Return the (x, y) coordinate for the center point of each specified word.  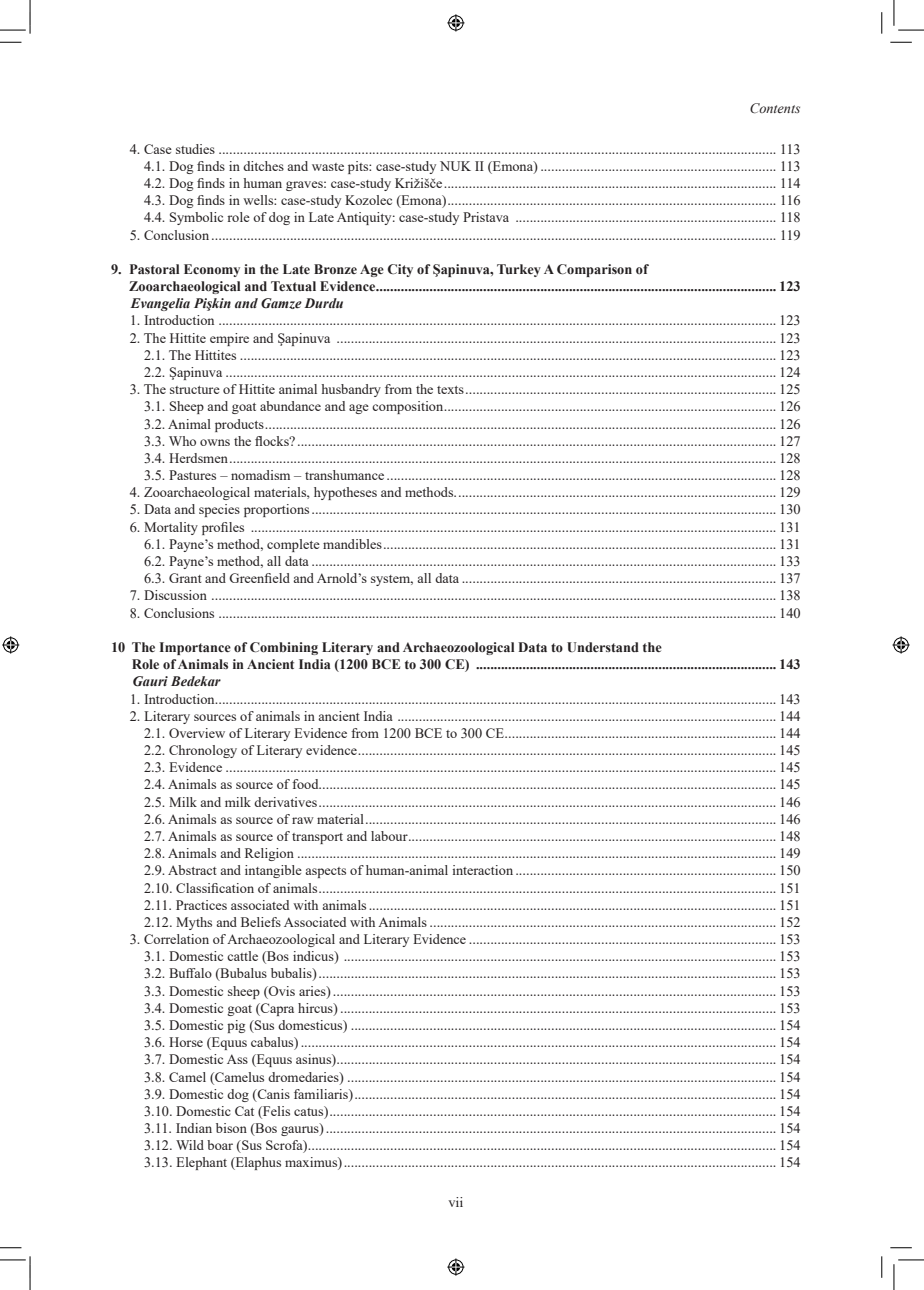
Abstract (192, 870)
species (219, 510)
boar (220, 1145)
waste (328, 167)
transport (317, 838)
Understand (603, 647)
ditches (263, 166)
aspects (325, 872)
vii (455, 1202)
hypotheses (345, 493)
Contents (775, 108)
